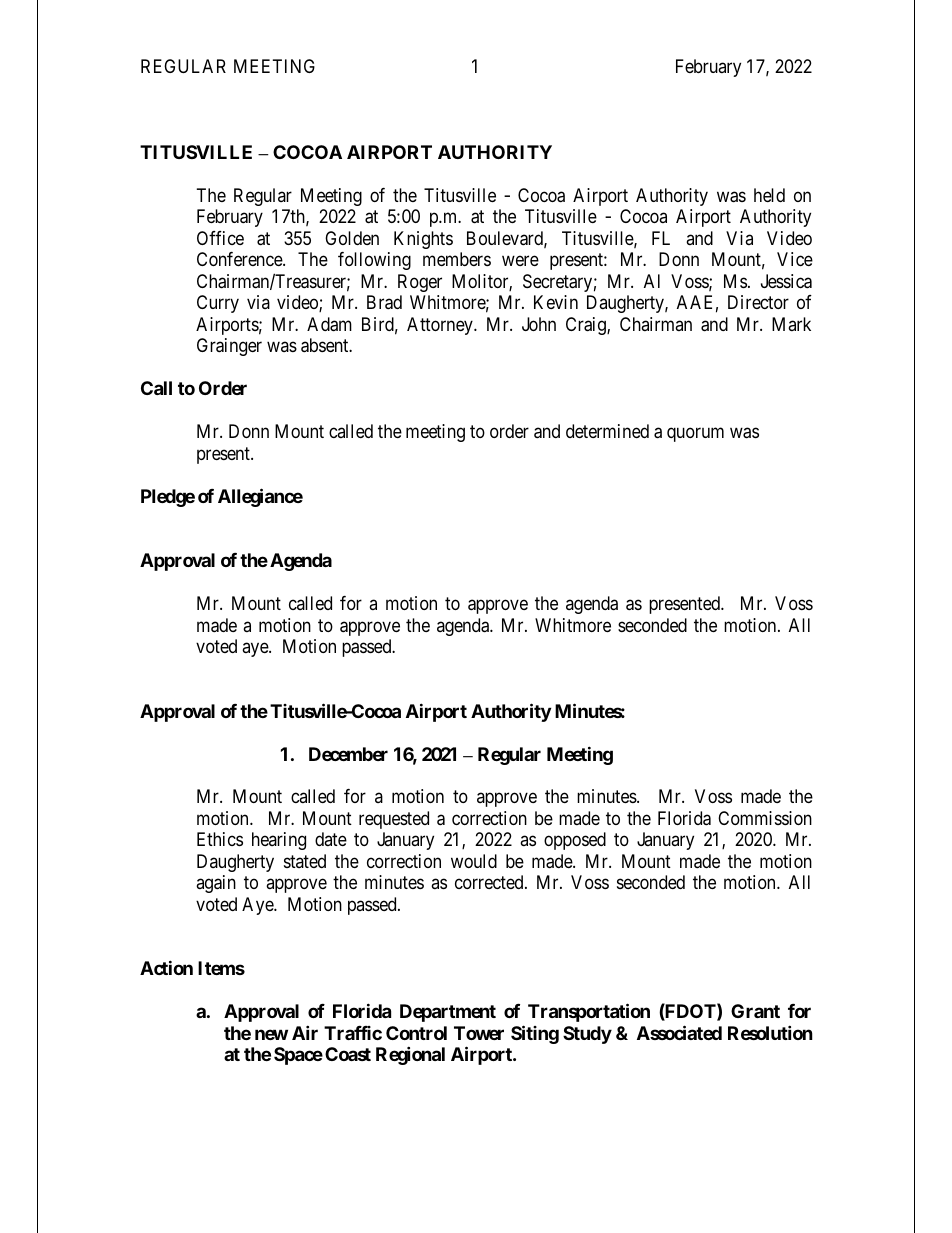  What do you see at coordinates (348, 754) in the page?
I see `December` at bounding box center [348, 754].
